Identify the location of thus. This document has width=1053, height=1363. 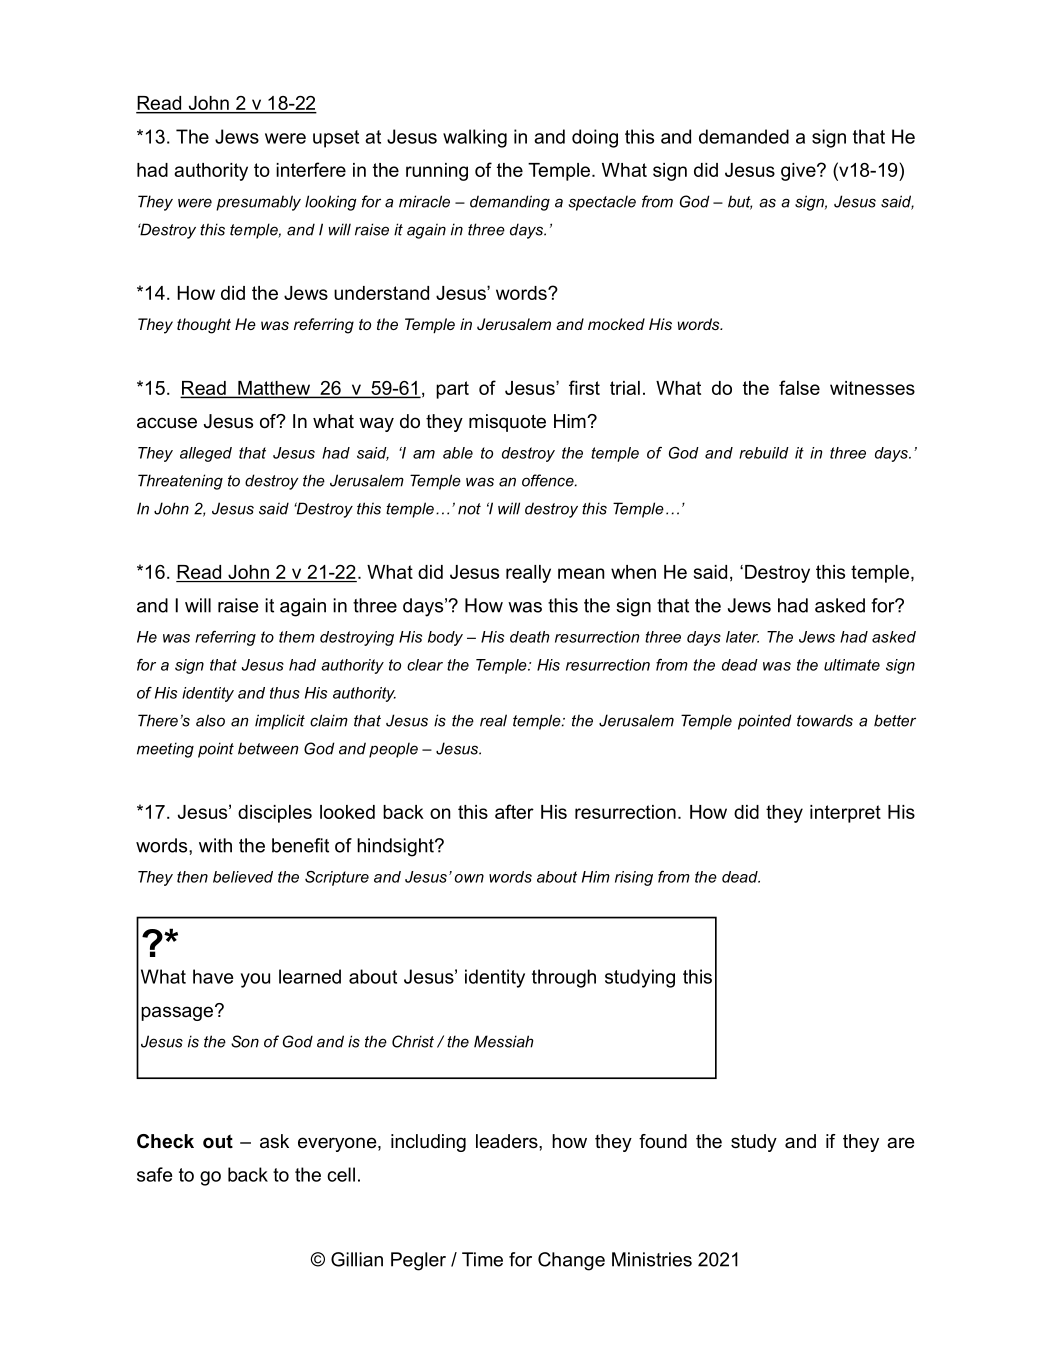
(285, 693).
